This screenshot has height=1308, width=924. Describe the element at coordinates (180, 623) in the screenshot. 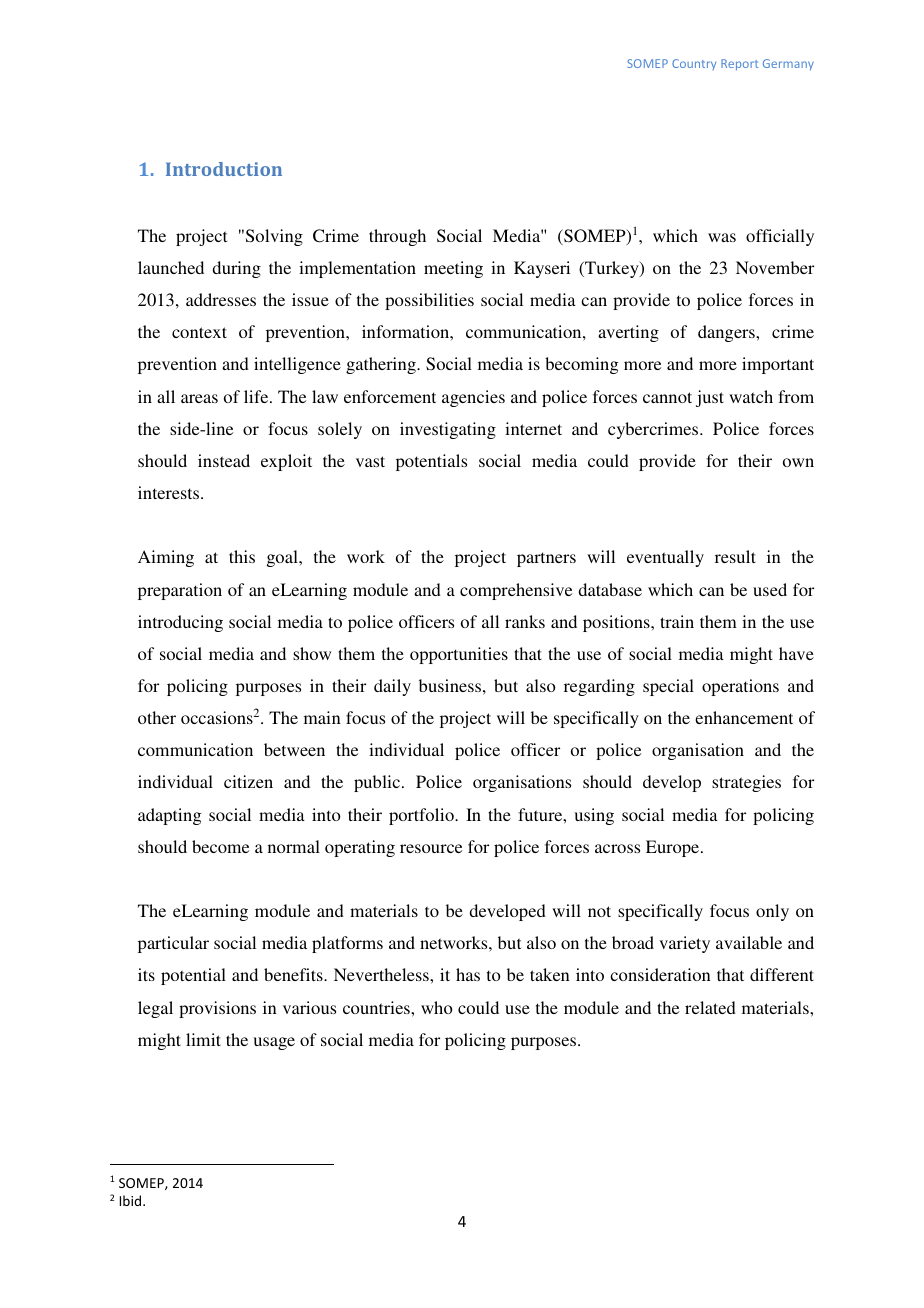

I see `introducing` at that location.
